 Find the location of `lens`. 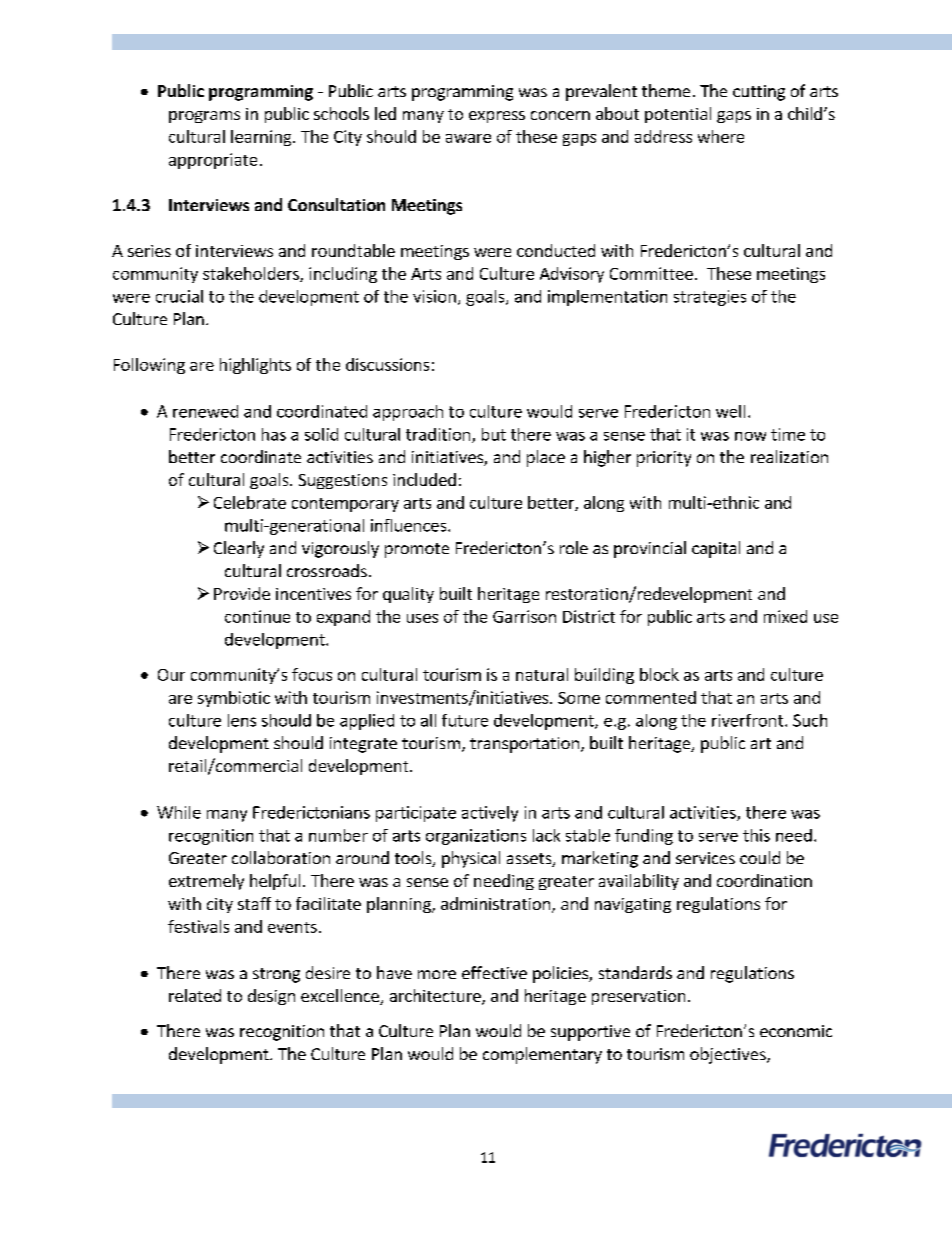

lens is located at coordinates (242, 720).
